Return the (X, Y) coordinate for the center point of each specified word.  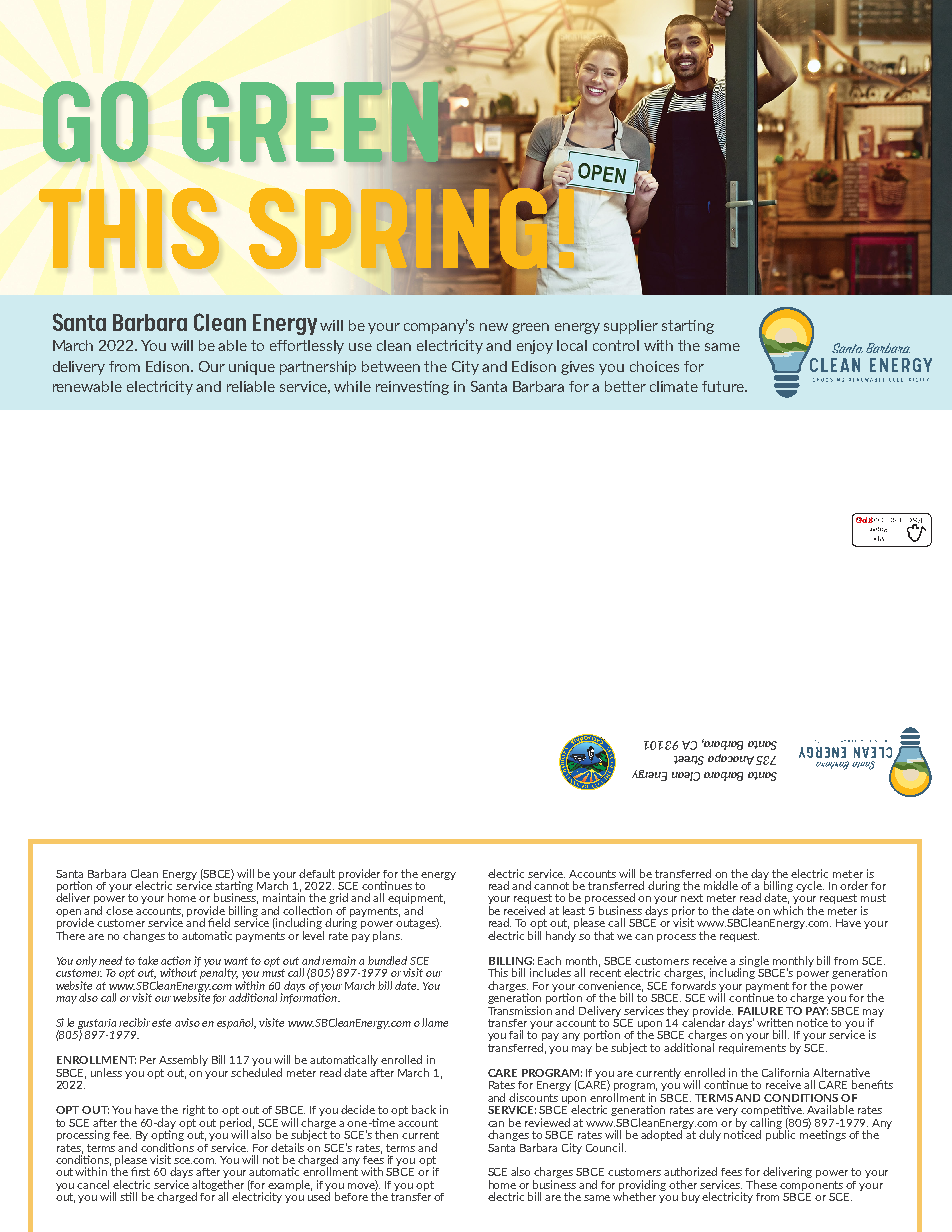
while (352, 386)
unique (252, 368)
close (119, 910)
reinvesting (412, 388)
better (625, 386)
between (391, 366)
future (724, 386)
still (128, 1196)
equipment (416, 900)
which (788, 910)
